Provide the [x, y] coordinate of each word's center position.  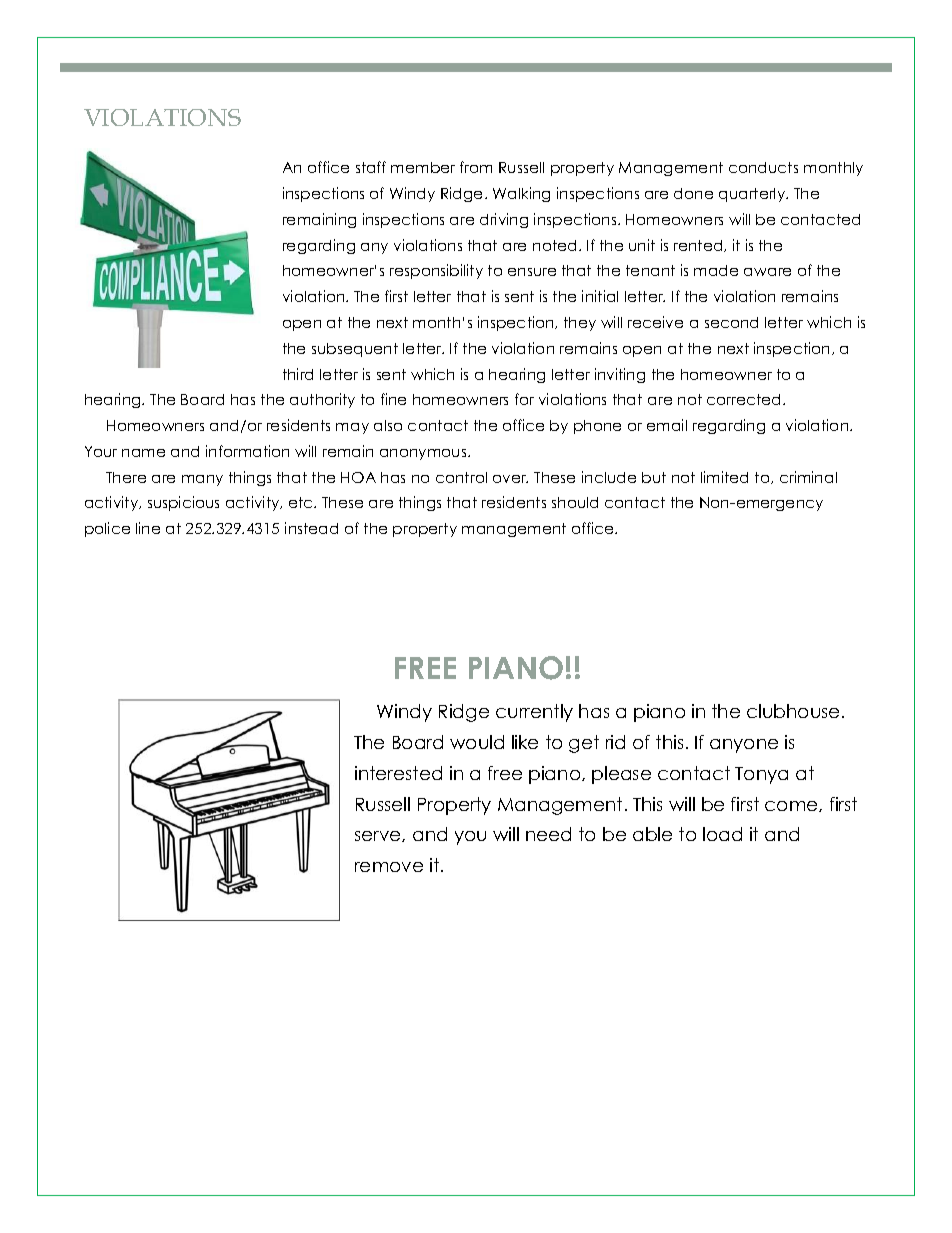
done [693, 193]
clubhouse [793, 711]
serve [379, 836]
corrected [745, 399]
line [148, 528]
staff [371, 167]
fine [393, 399]
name [143, 453]
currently [534, 713]
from [476, 167]
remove [389, 867]
